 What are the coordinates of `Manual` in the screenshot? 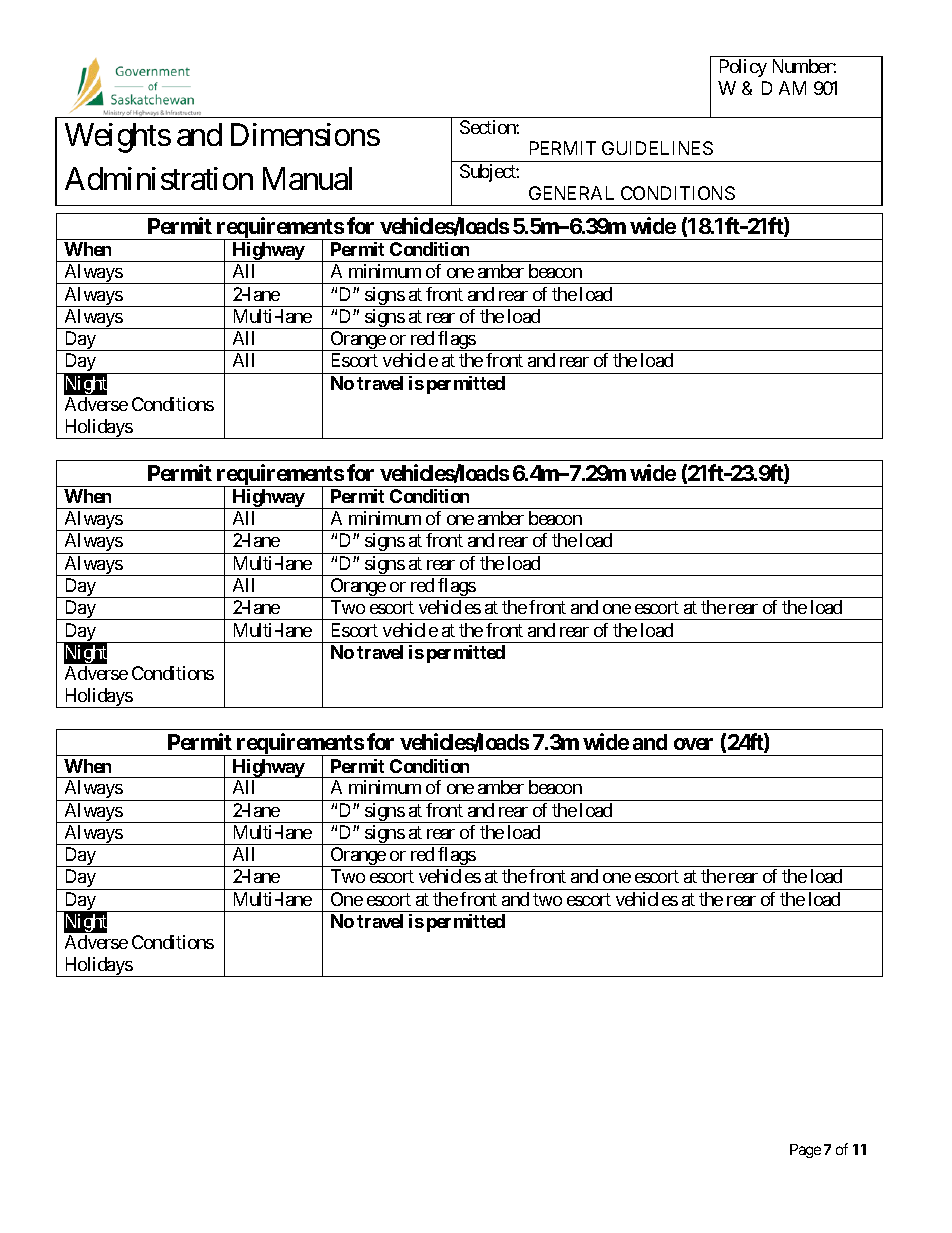 It's located at (307, 178).
